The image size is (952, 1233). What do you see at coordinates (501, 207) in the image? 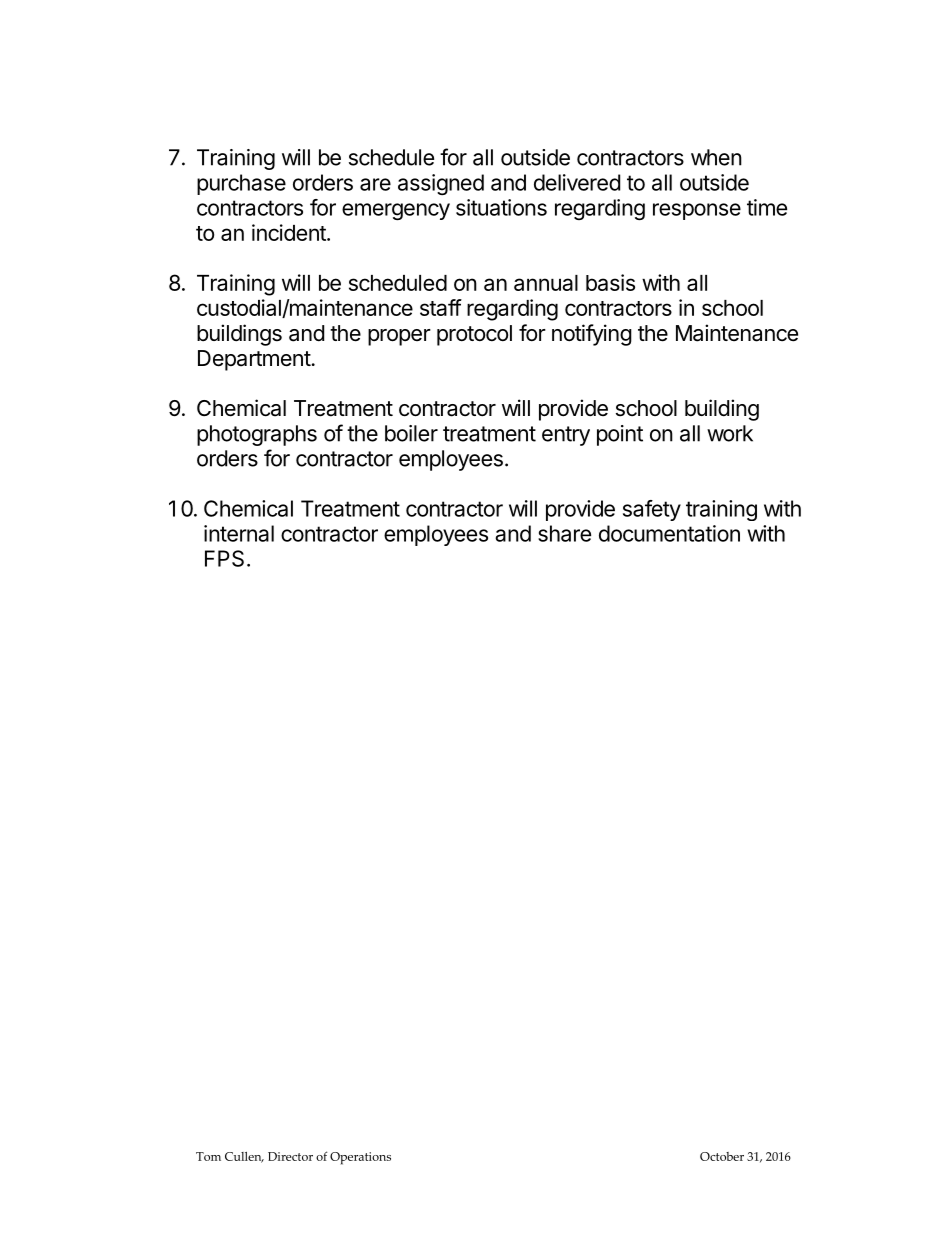
I see `situations` at bounding box center [501, 207].
